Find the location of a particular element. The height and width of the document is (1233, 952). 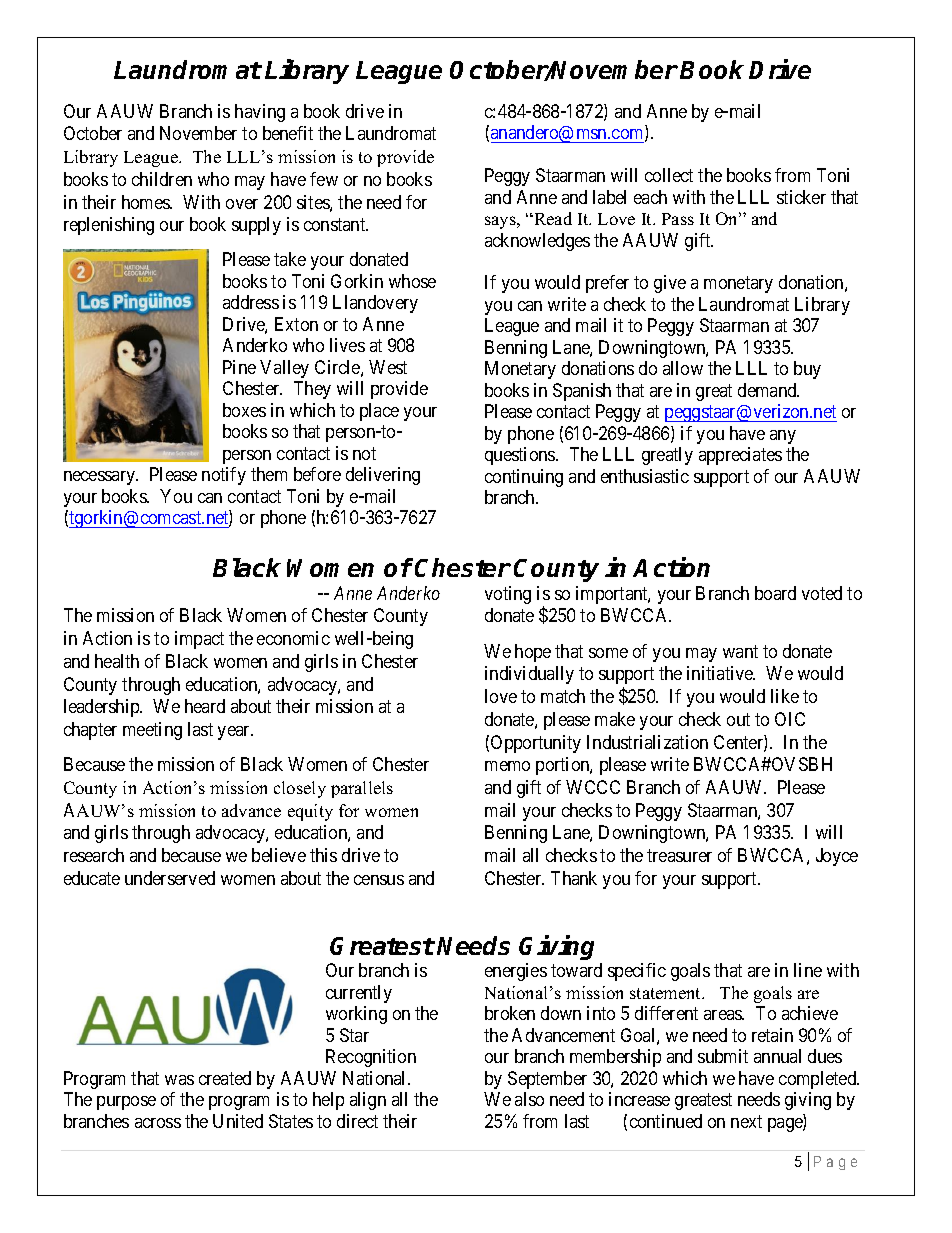

Read is located at coordinates (552, 218).
